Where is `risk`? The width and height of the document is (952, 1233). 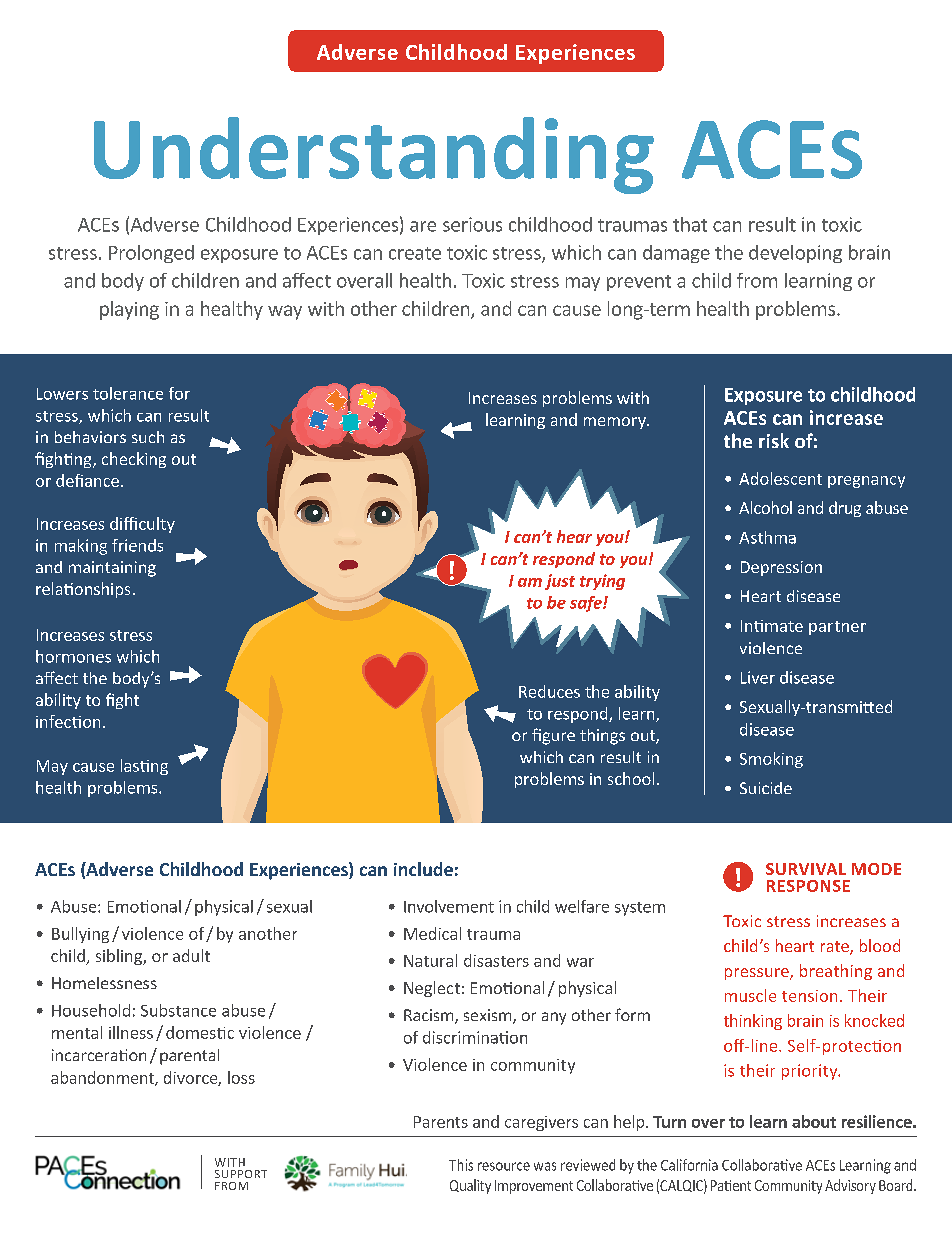
risk is located at coordinates (774, 440).
